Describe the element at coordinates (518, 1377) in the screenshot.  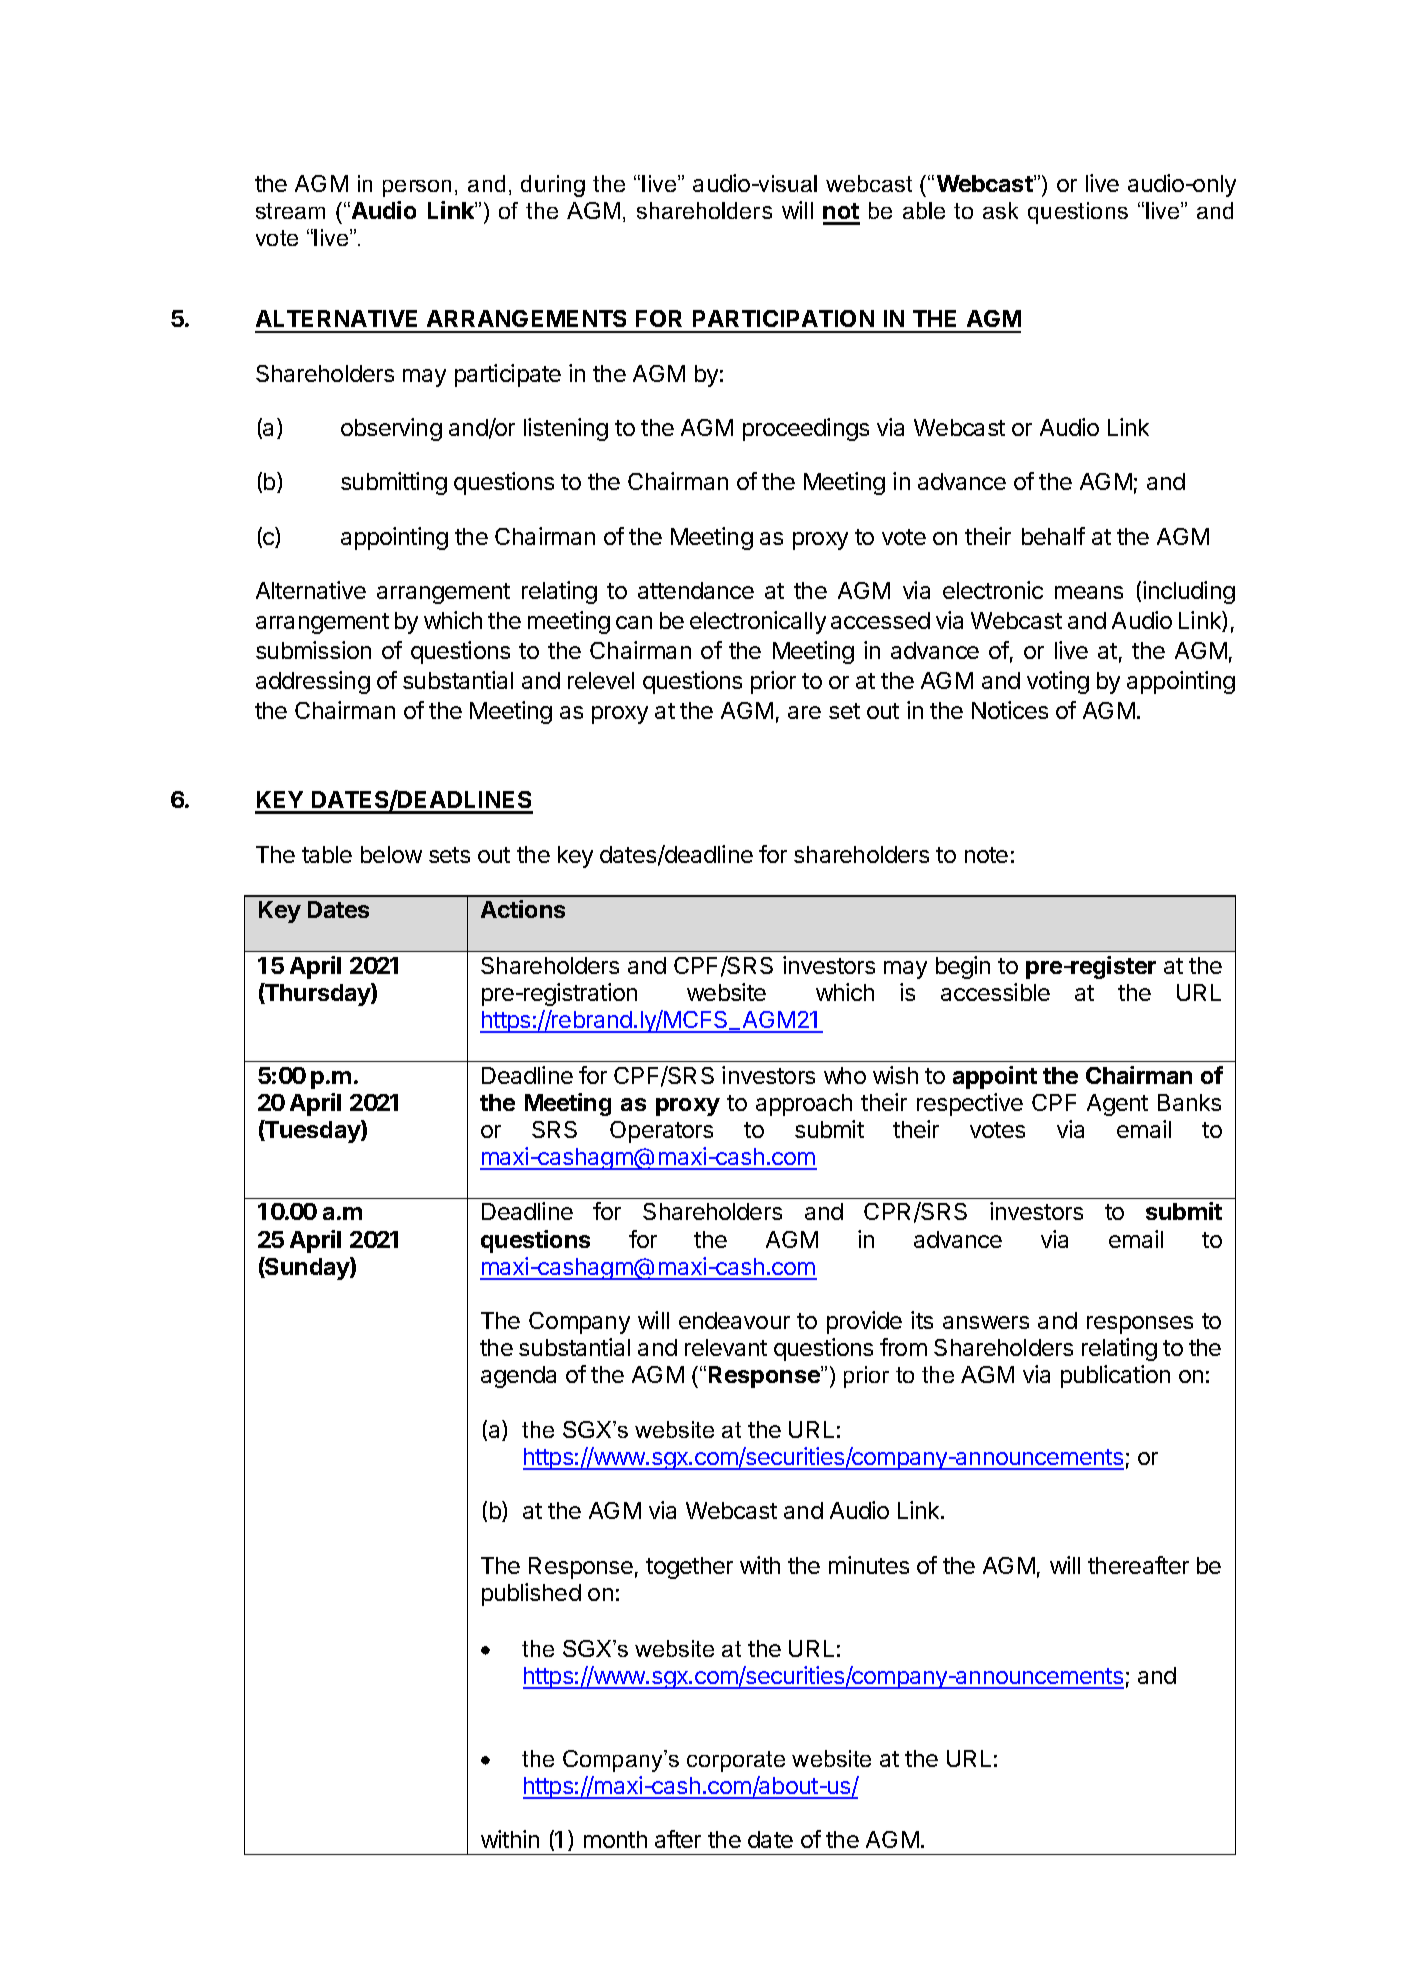
I see `agenda` at that location.
